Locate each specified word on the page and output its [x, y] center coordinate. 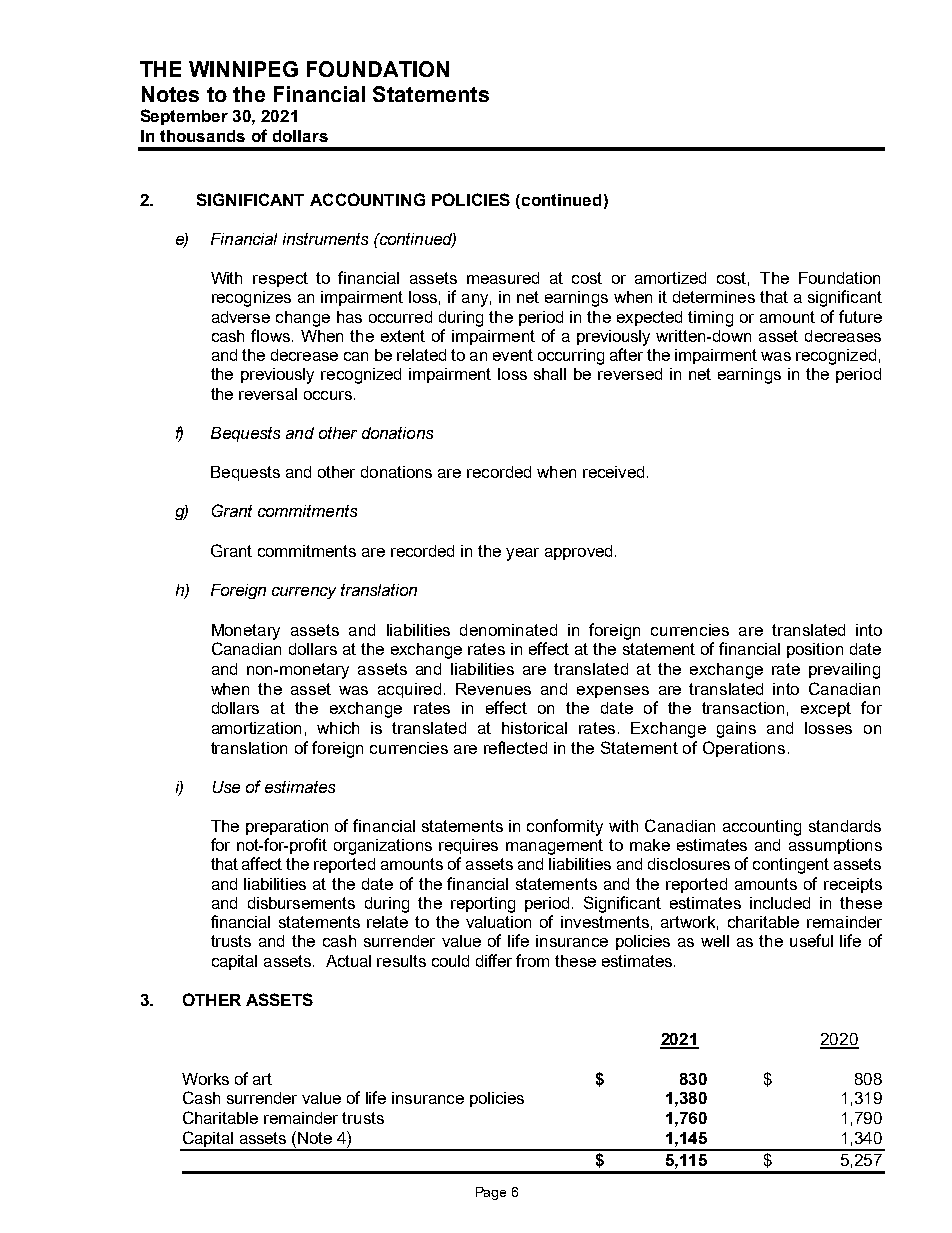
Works [205, 1079]
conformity [565, 827]
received [613, 472]
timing [710, 319]
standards [845, 826]
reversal [268, 394]
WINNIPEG [243, 69]
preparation [287, 827]
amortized [670, 278]
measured [503, 278]
